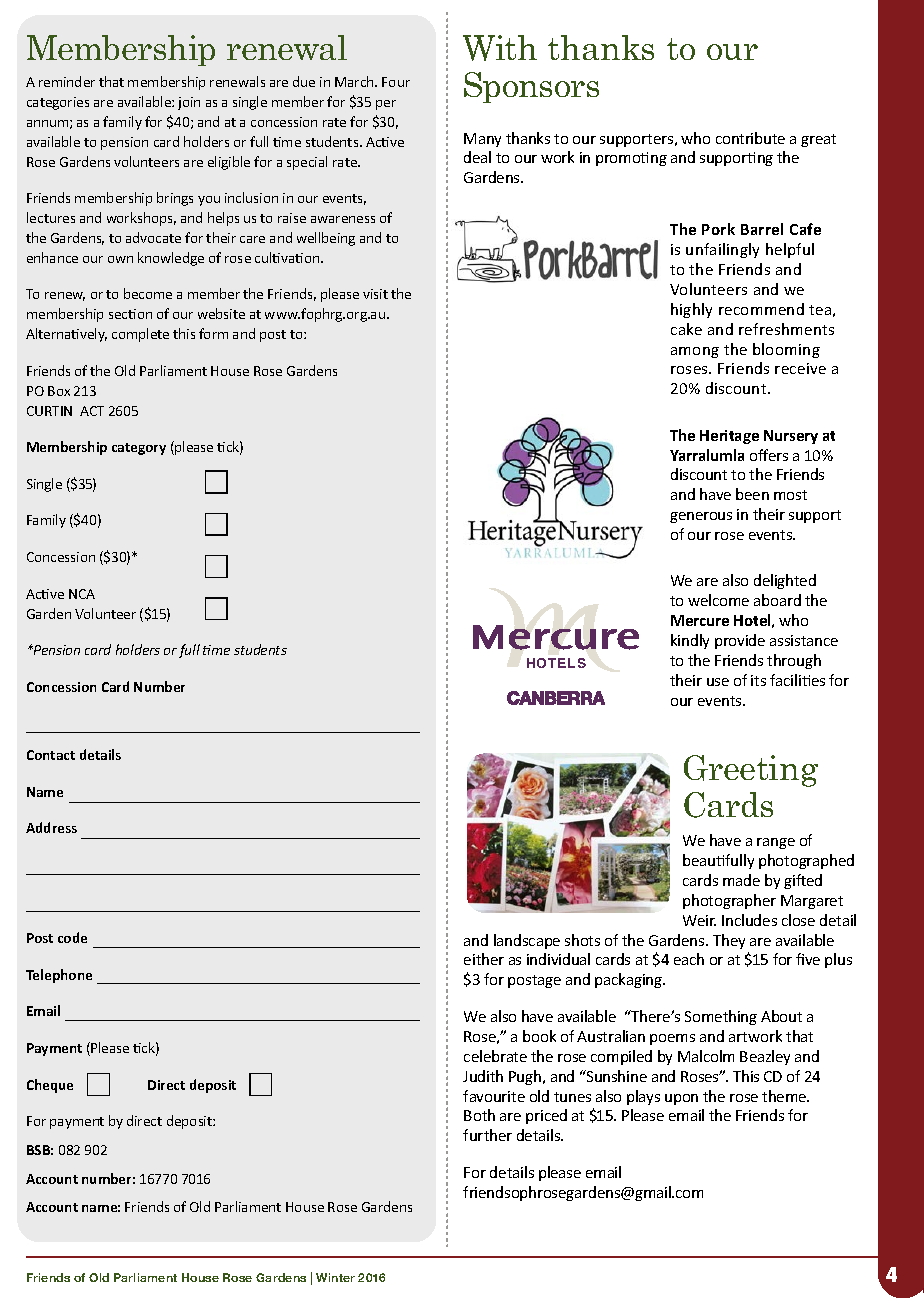 The image size is (924, 1308). I want to click on further, so click(487, 1135).
